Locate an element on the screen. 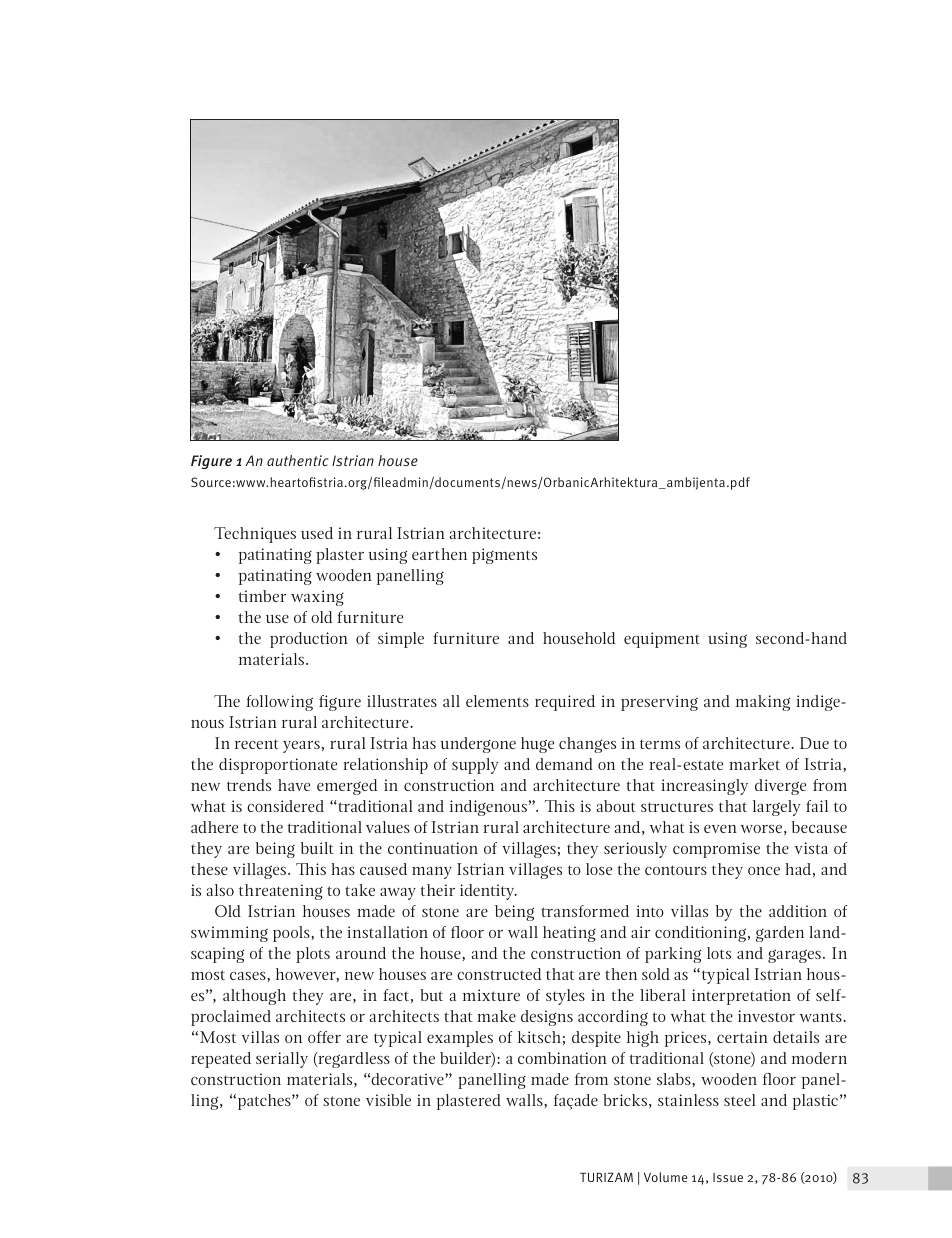 The image size is (952, 1238). equipment is located at coordinates (662, 640).
